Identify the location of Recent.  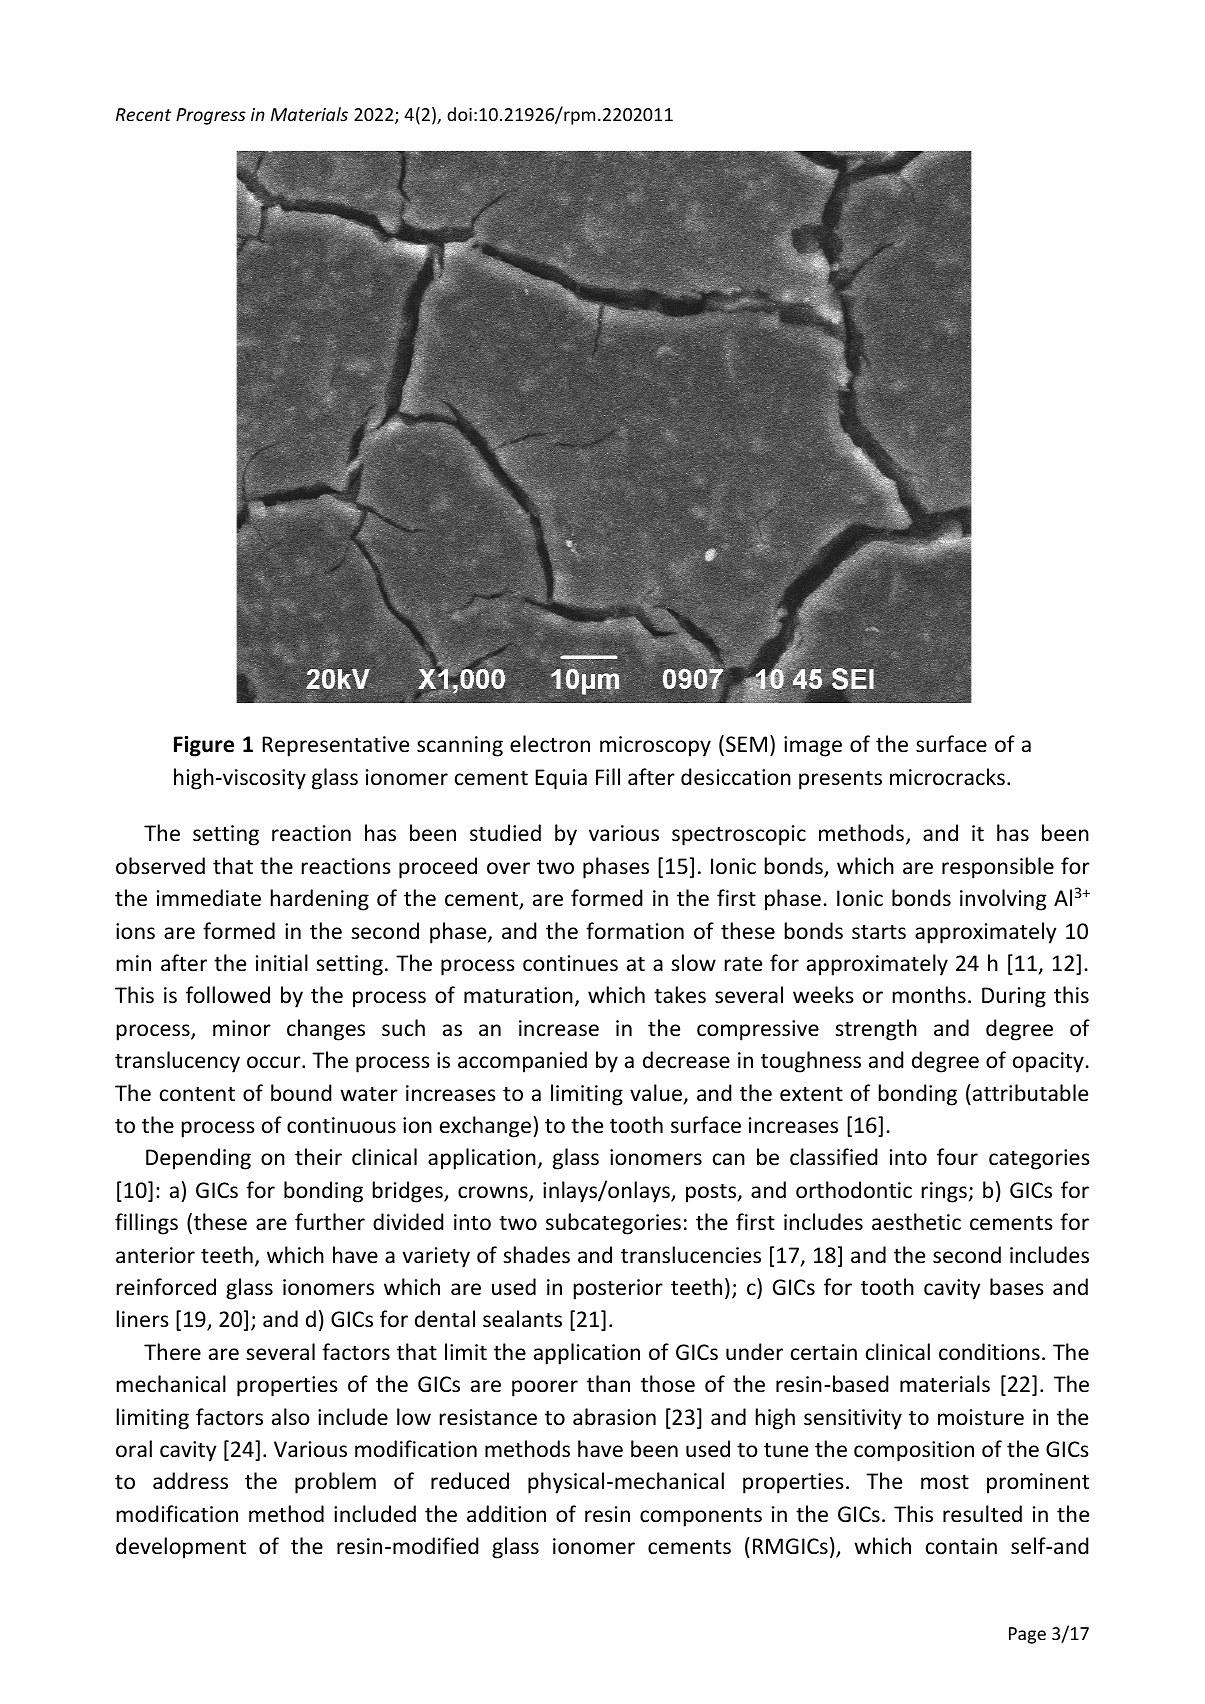
(143, 114).
